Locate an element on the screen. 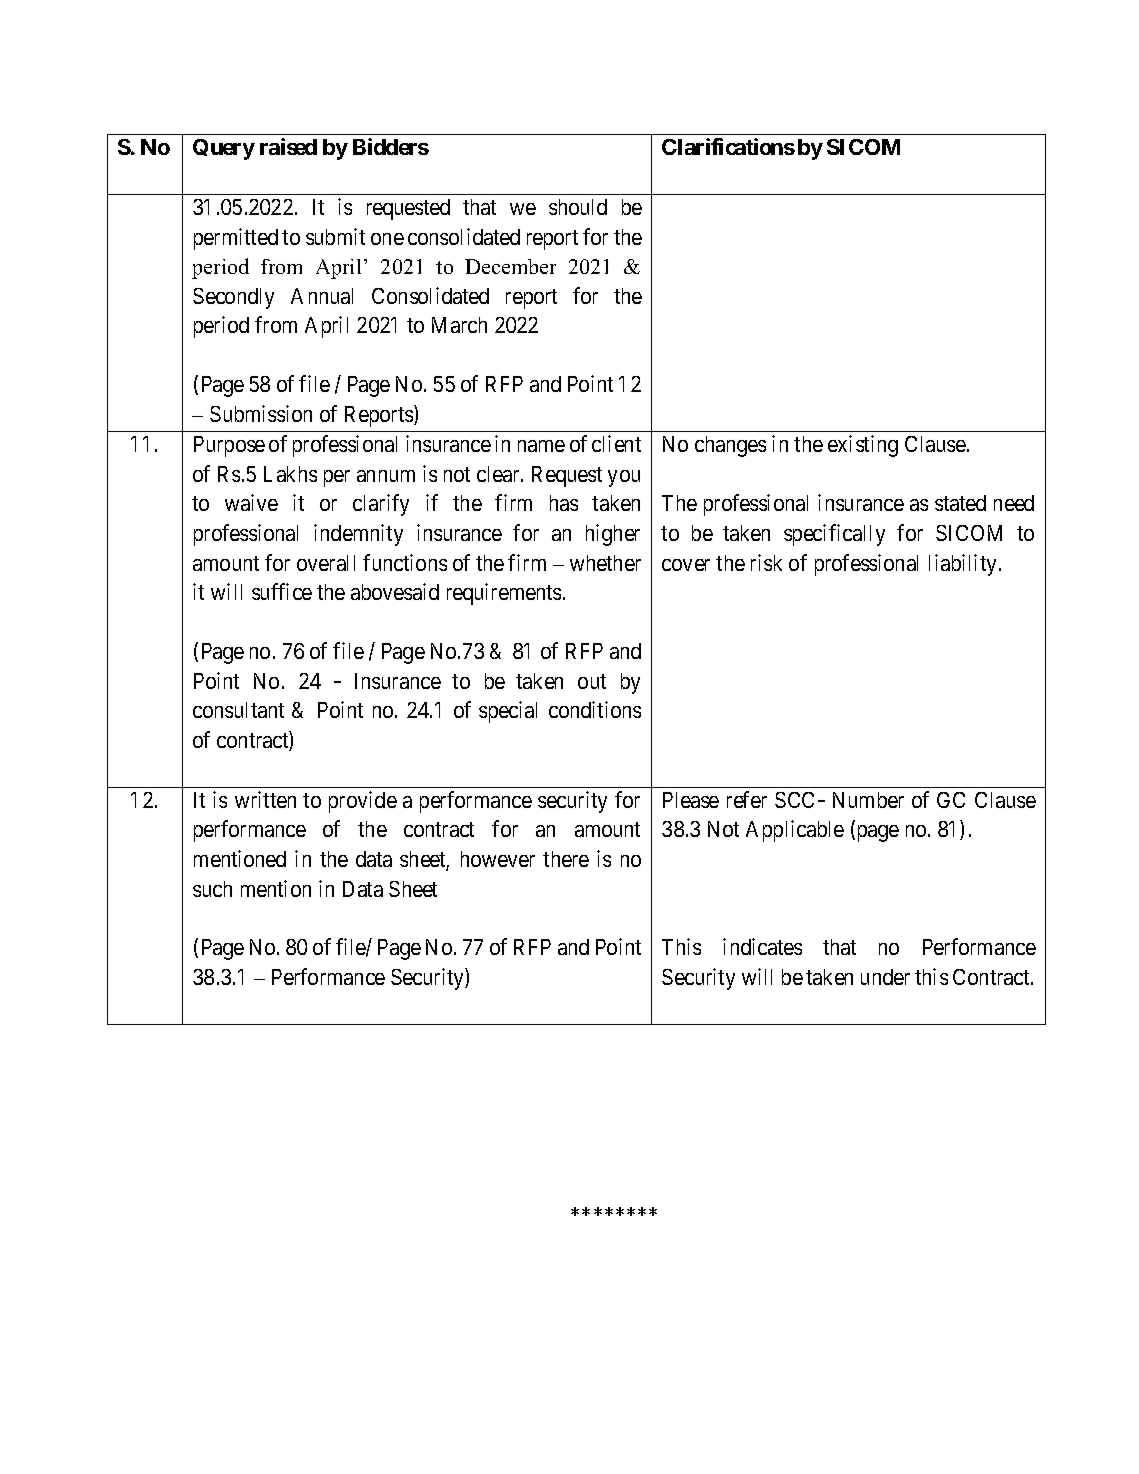 This screenshot has height=1474, width=1139. such is located at coordinates (212, 889).
